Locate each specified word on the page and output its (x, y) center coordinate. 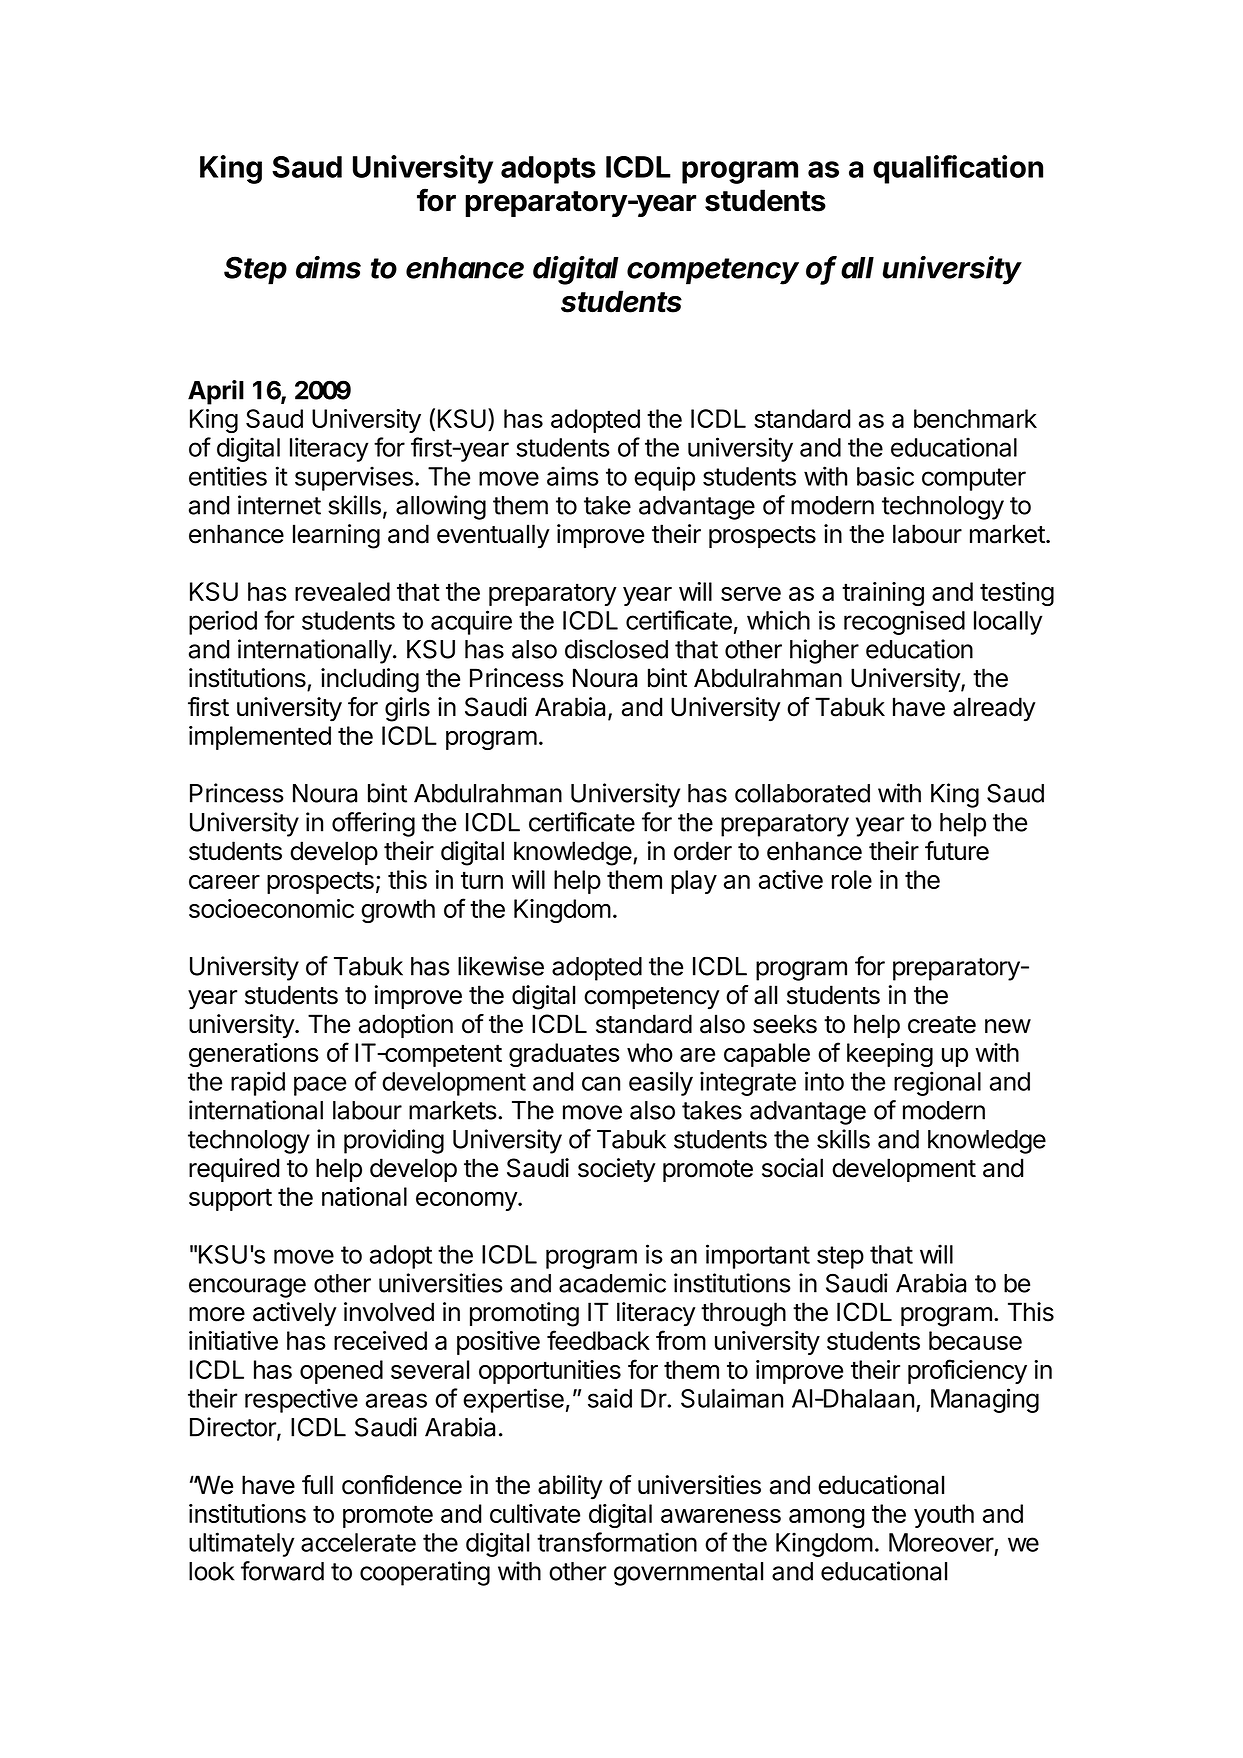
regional (937, 1083)
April (216, 392)
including (370, 680)
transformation (617, 1542)
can (601, 1083)
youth (944, 1516)
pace (320, 1086)
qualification (958, 169)
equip (664, 478)
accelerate (358, 1542)
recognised (904, 622)
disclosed (616, 649)
